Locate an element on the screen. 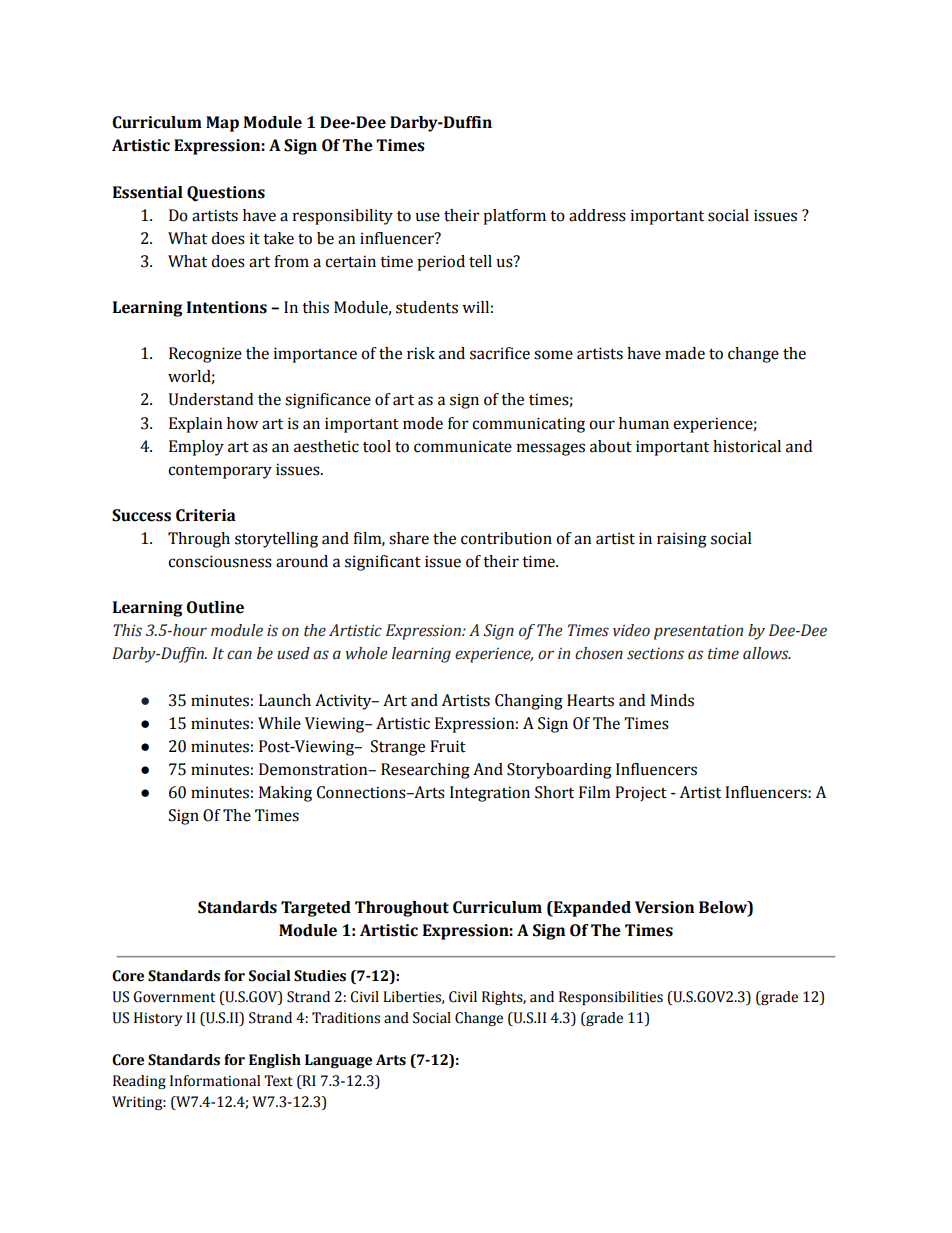 The image size is (952, 1233). platform is located at coordinates (514, 217).
